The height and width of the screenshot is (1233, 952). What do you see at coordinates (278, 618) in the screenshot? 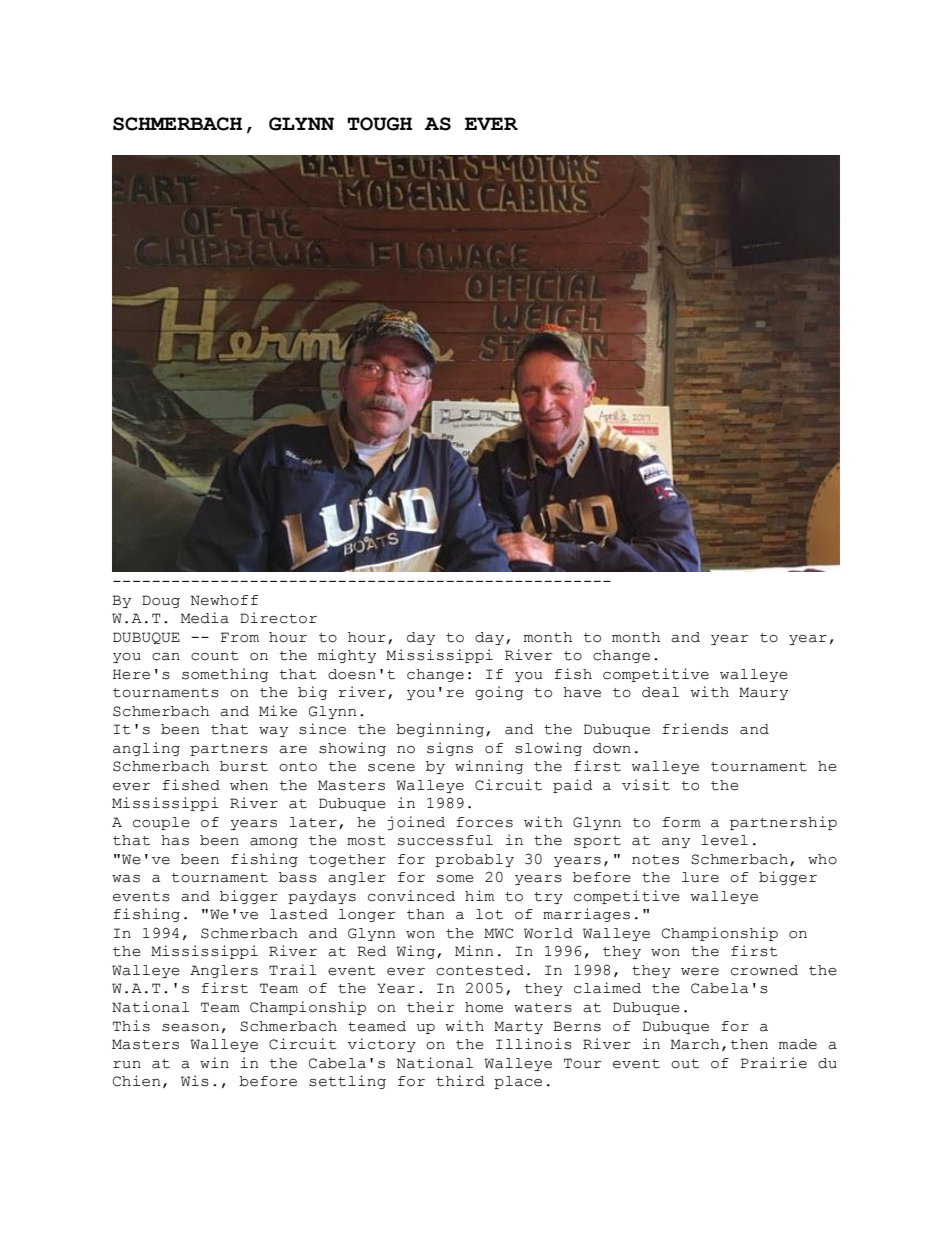
I see `Director` at bounding box center [278, 618].
